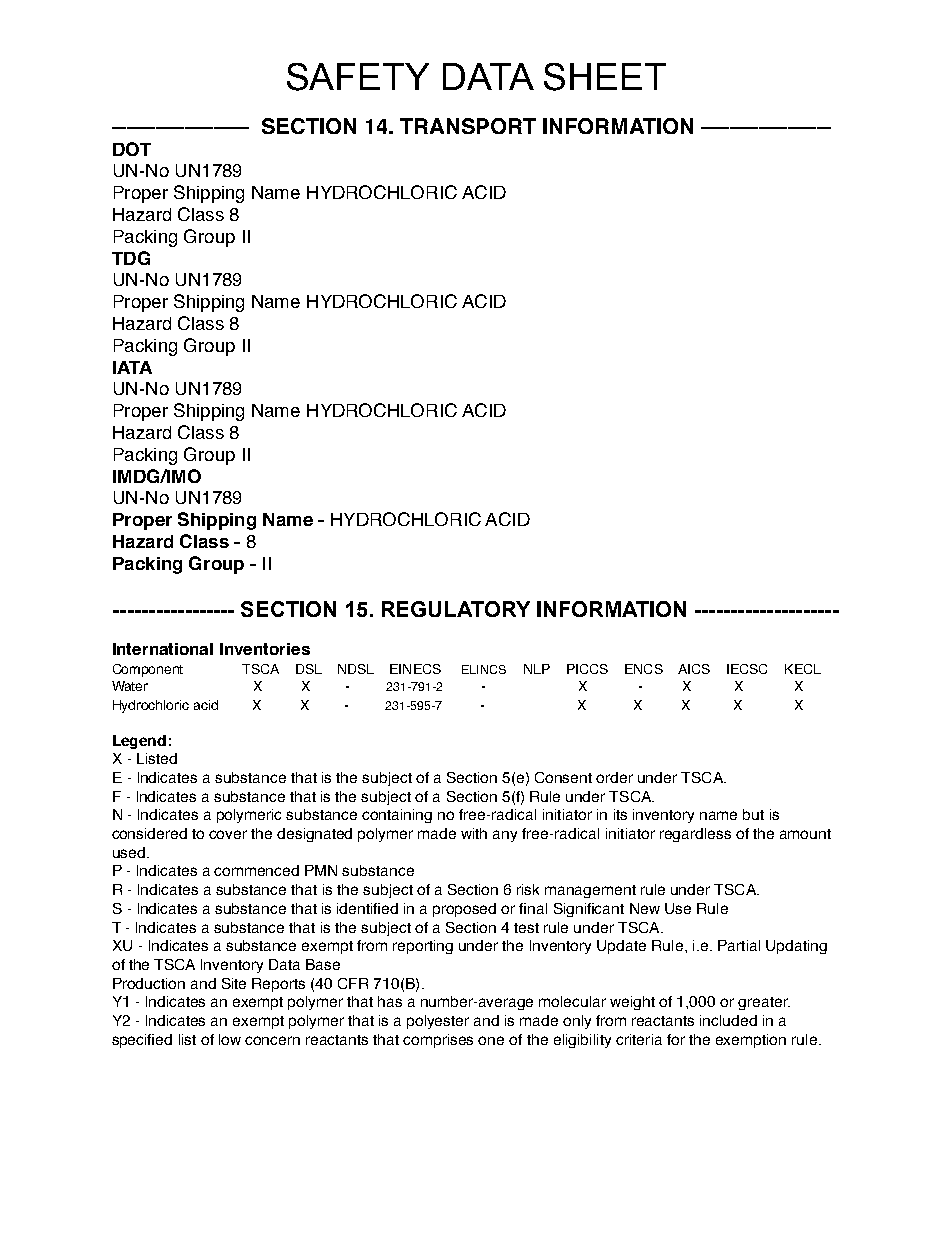  I want to click on DOT, so click(132, 149).
